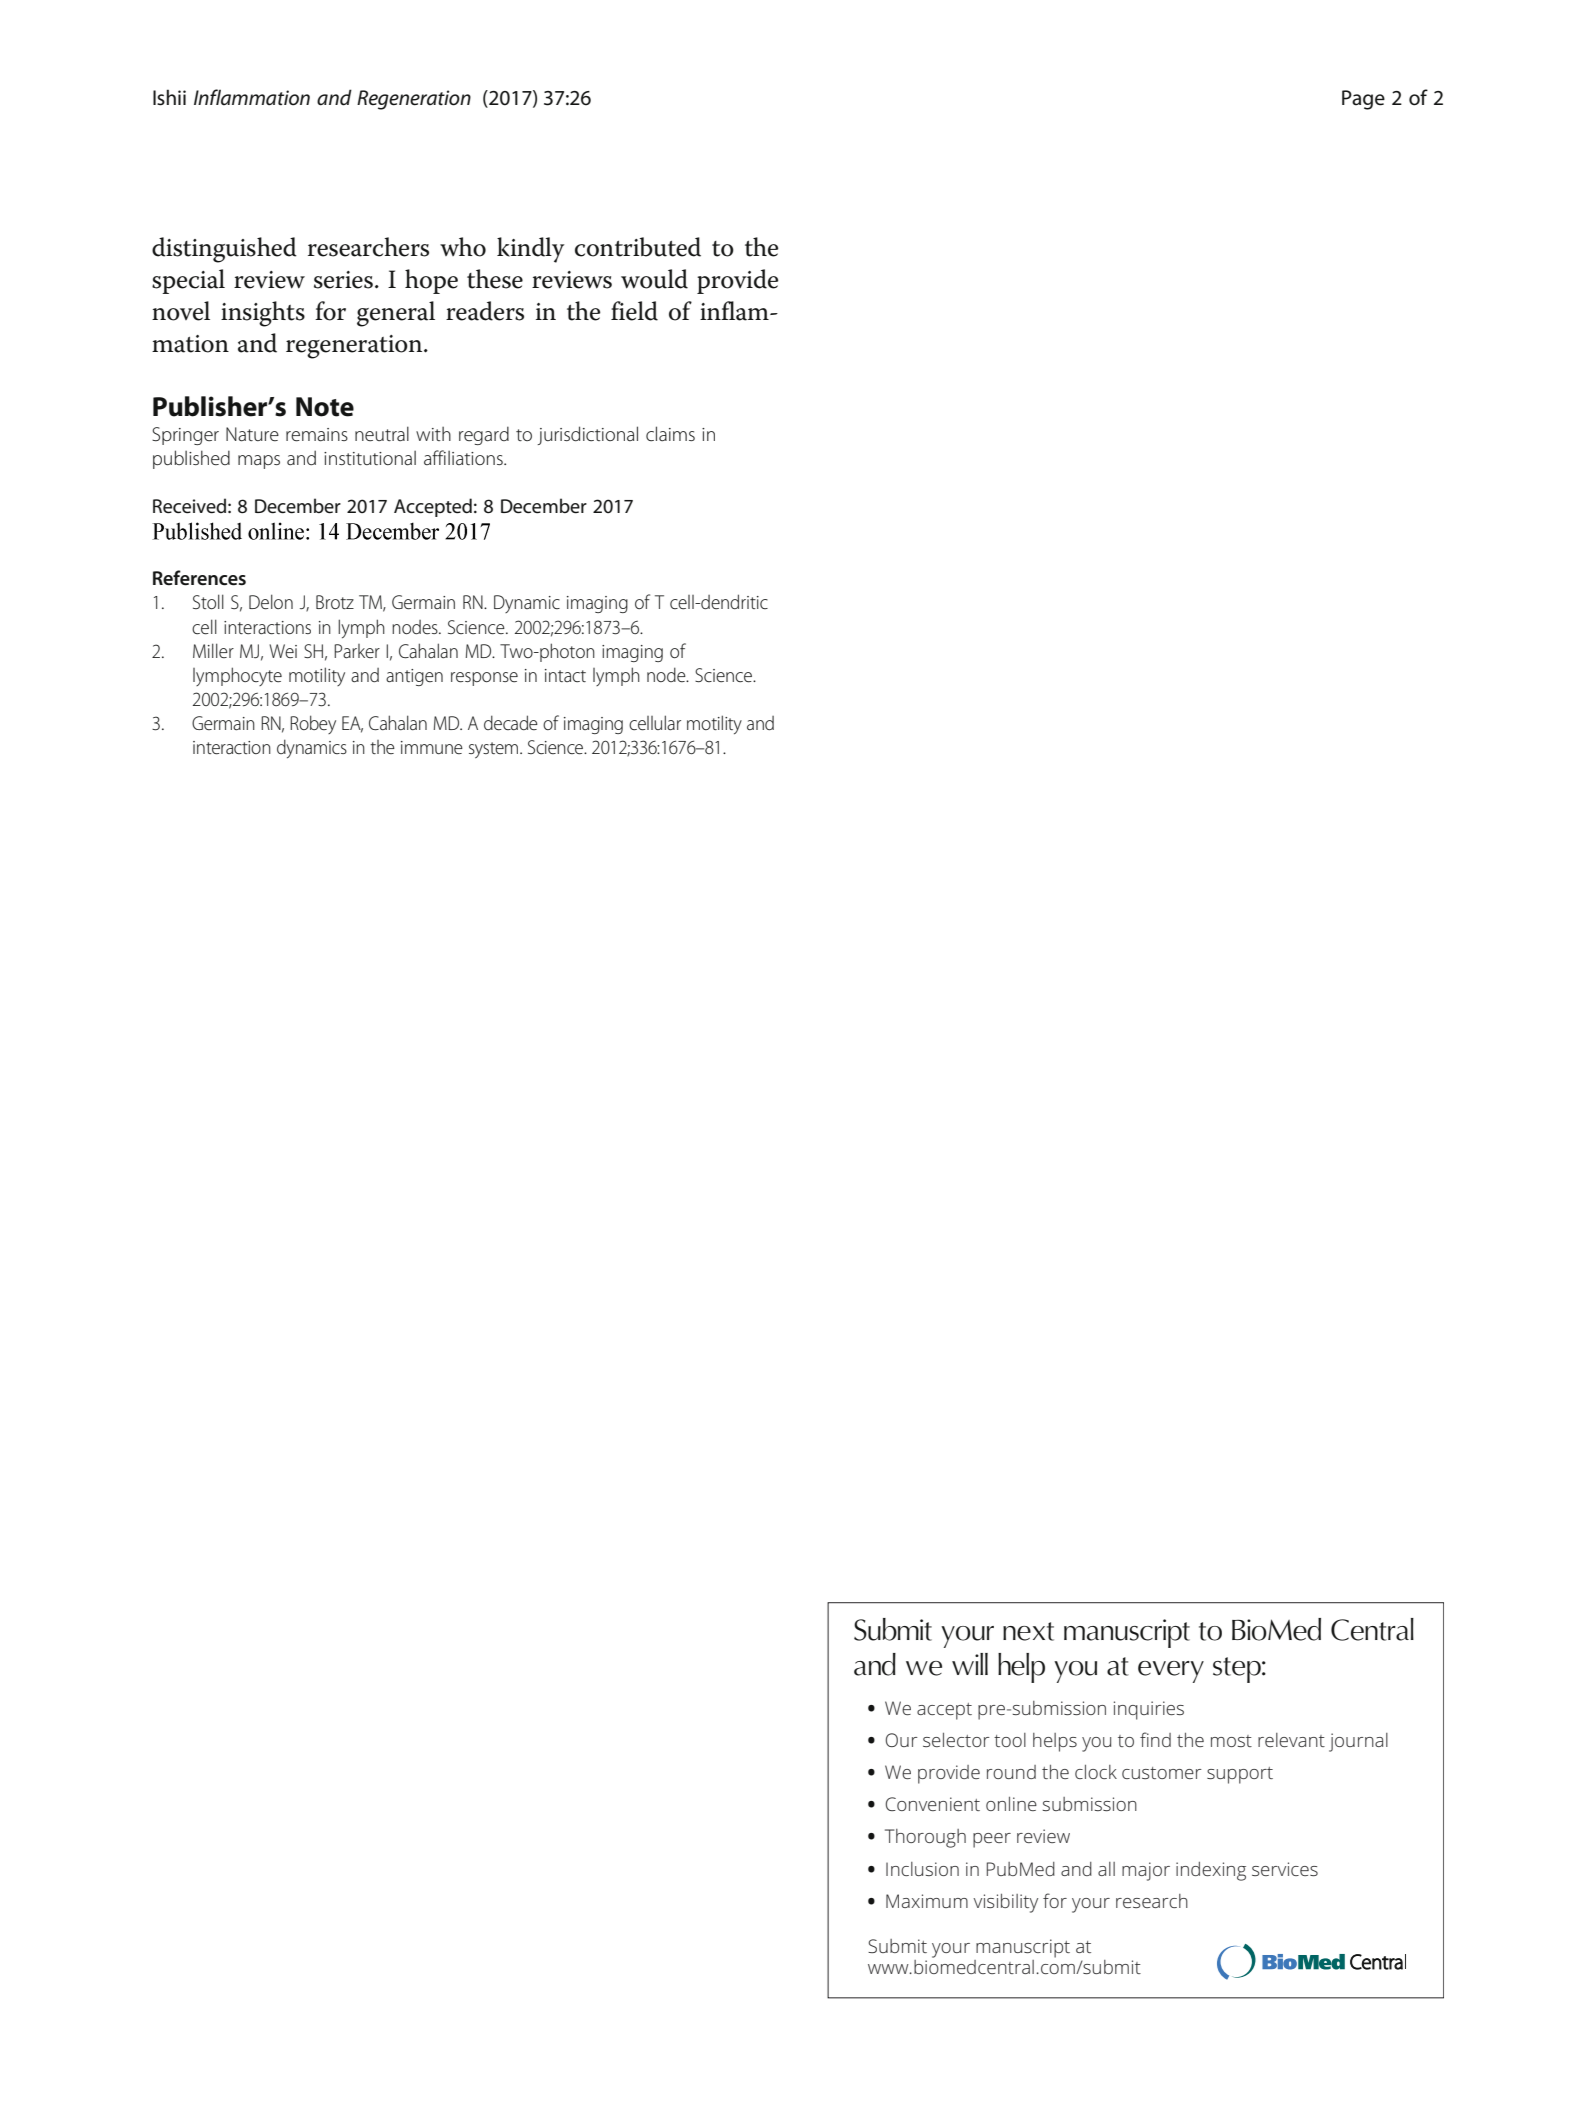  I want to click on contributed, so click(638, 247).
